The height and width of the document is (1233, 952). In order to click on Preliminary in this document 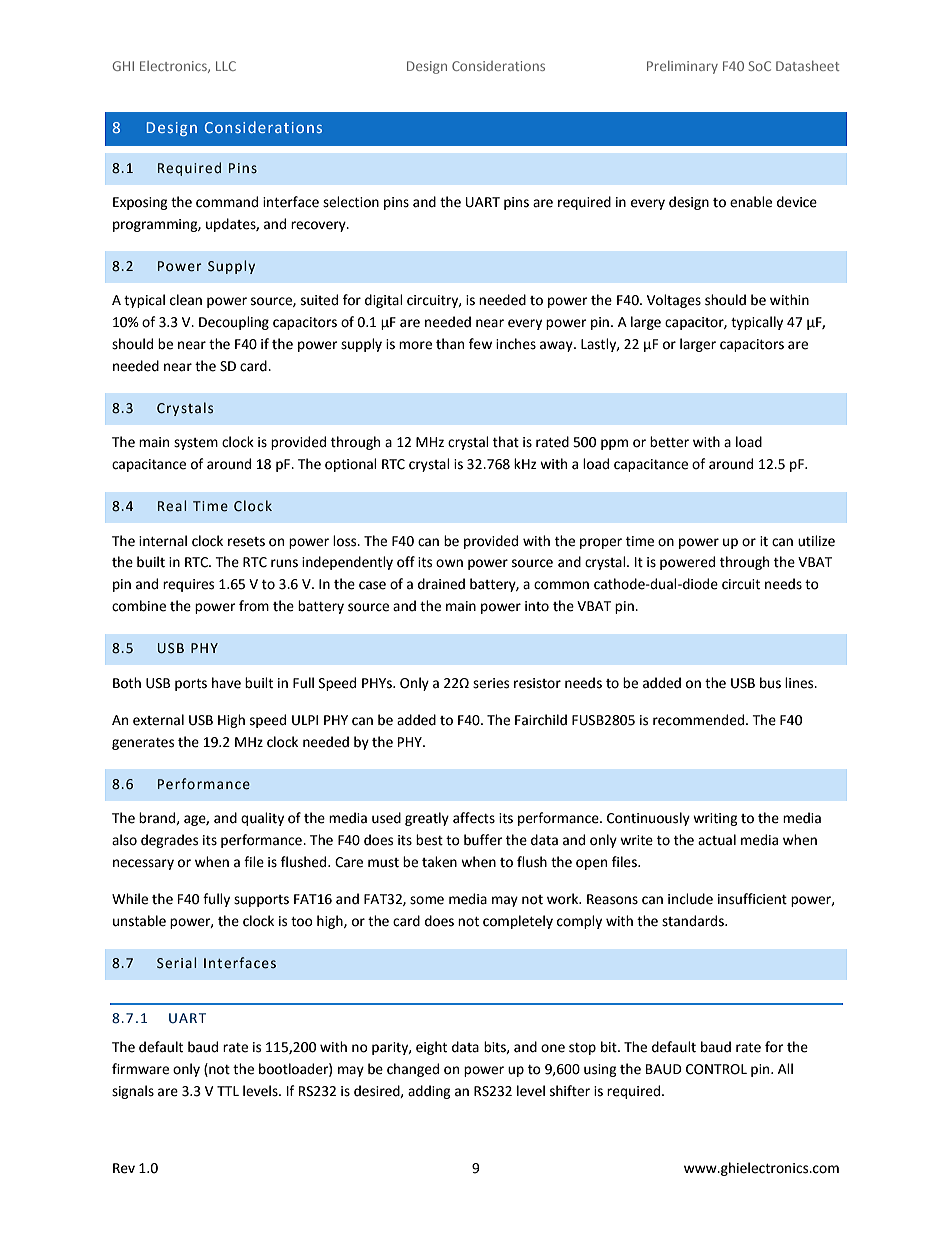, I will do `click(682, 67)`.
